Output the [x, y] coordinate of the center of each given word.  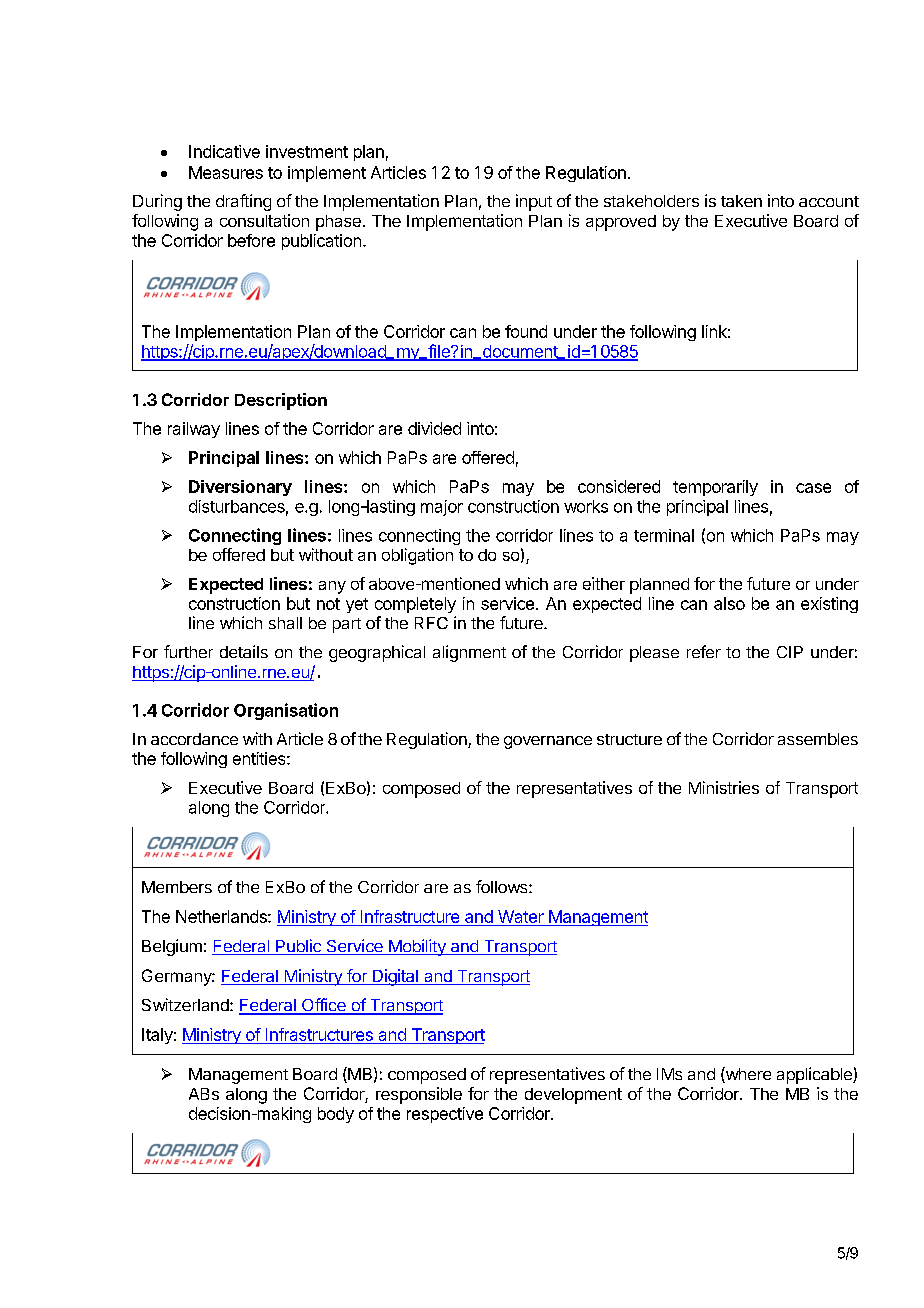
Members [177, 887]
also [729, 603]
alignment [469, 653]
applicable [815, 1075]
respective [445, 1115]
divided [434, 428]
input [534, 202]
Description [281, 401]
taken [741, 201]
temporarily [715, 488]
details [244, 651]
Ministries [724, 787]
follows [503, 886]
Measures [226, 172]
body [336, 1115]
